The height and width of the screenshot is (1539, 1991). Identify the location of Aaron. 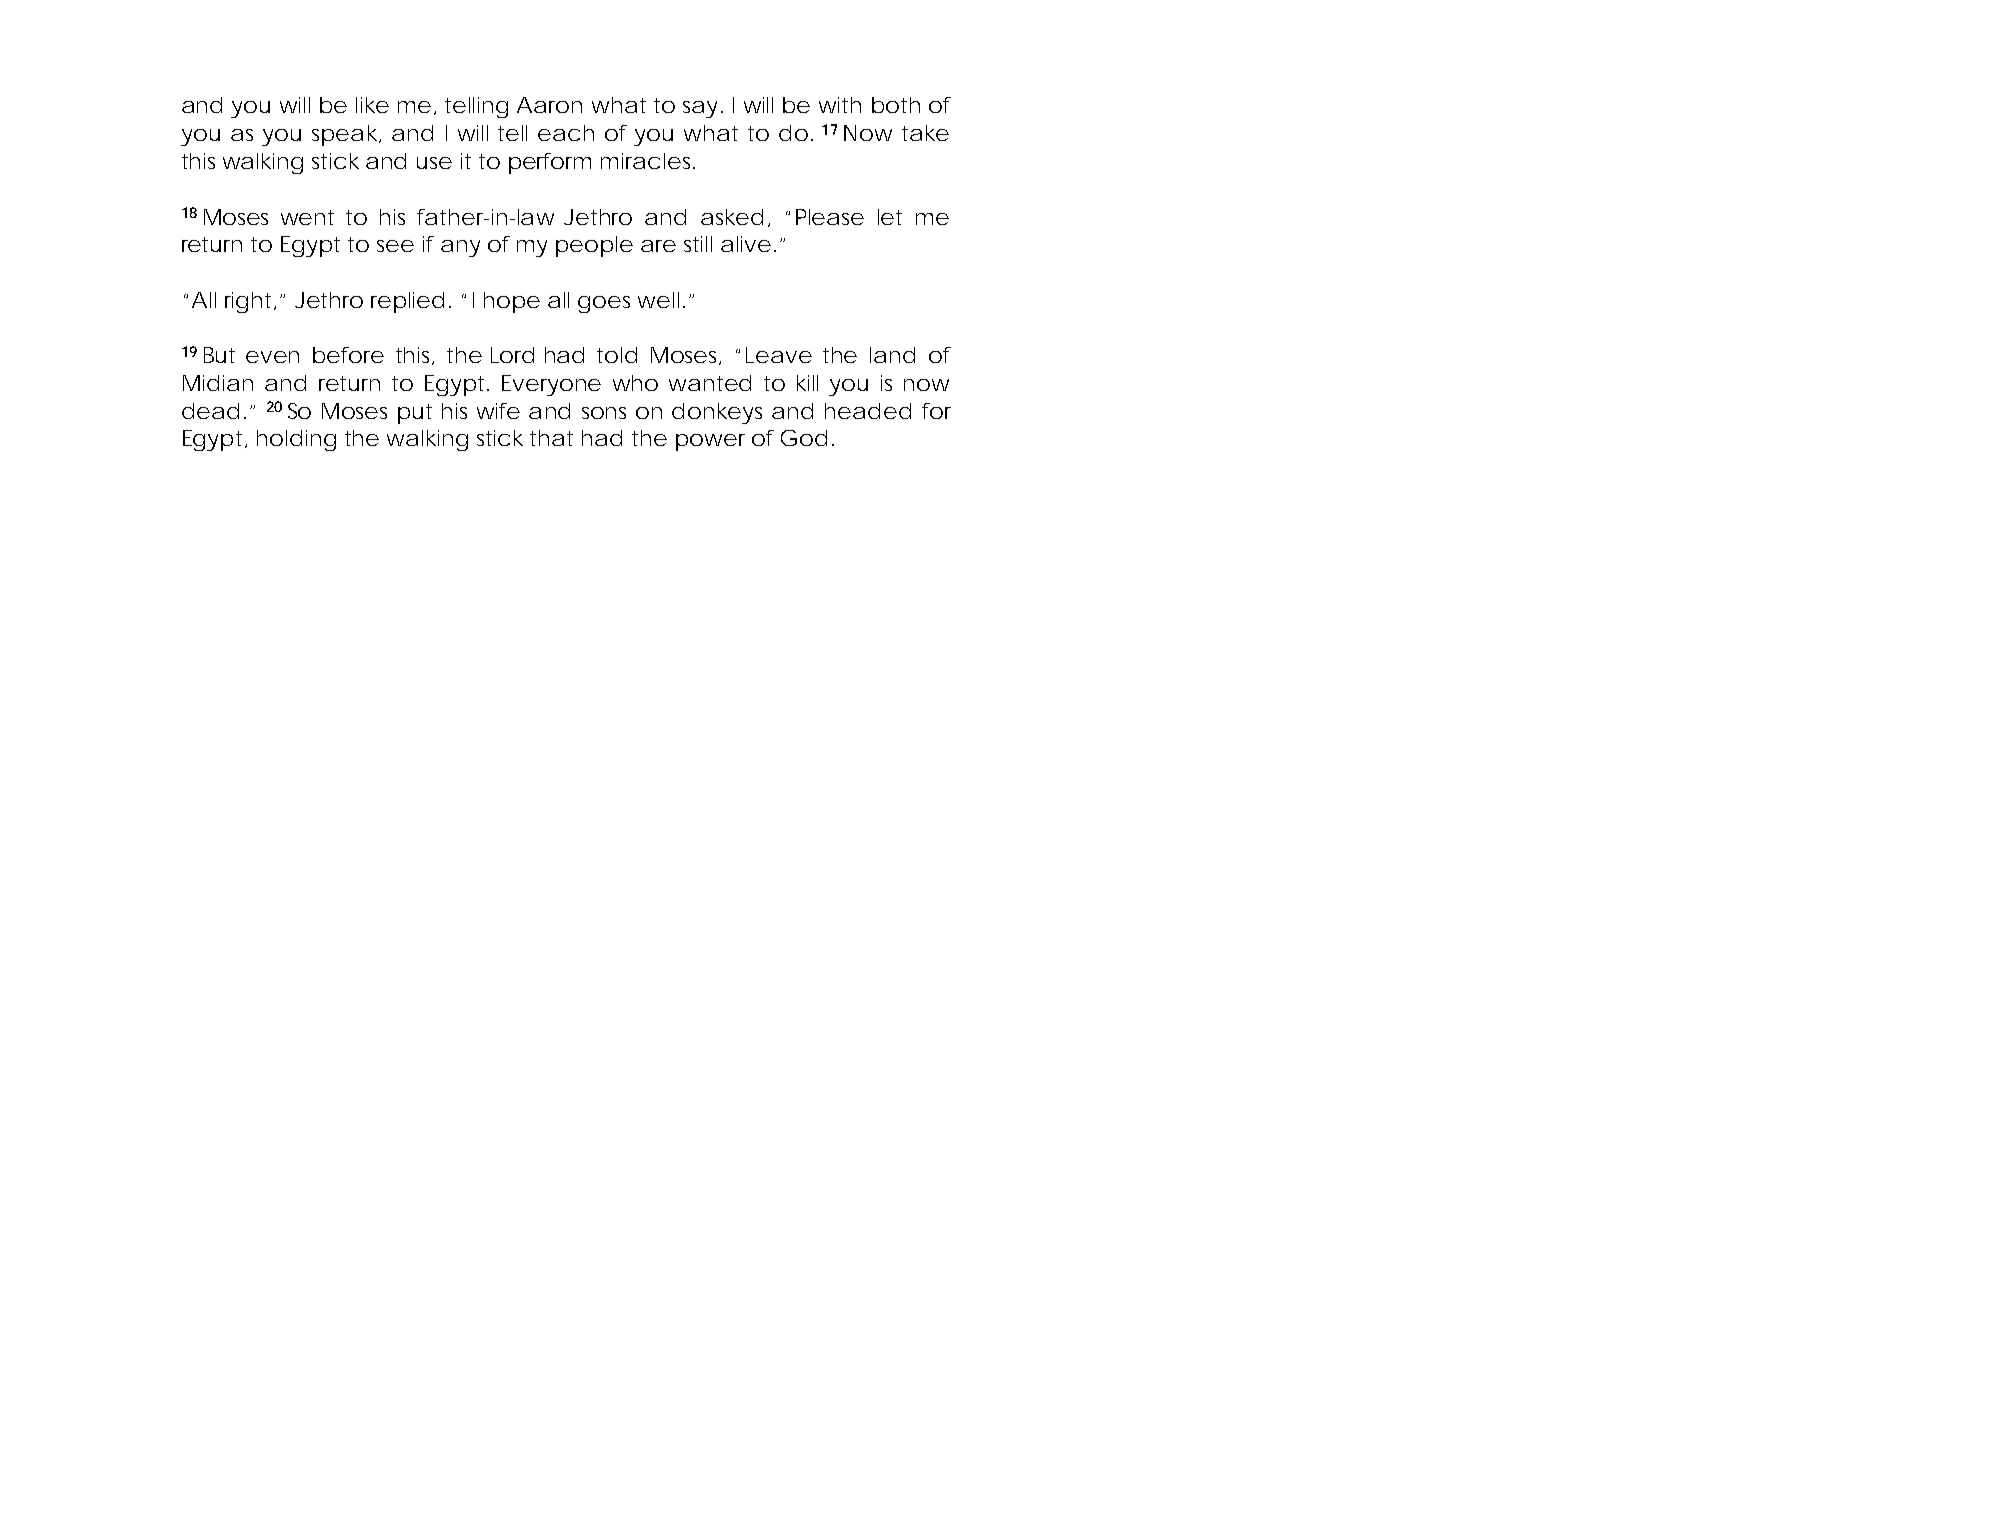
(549, 105).
